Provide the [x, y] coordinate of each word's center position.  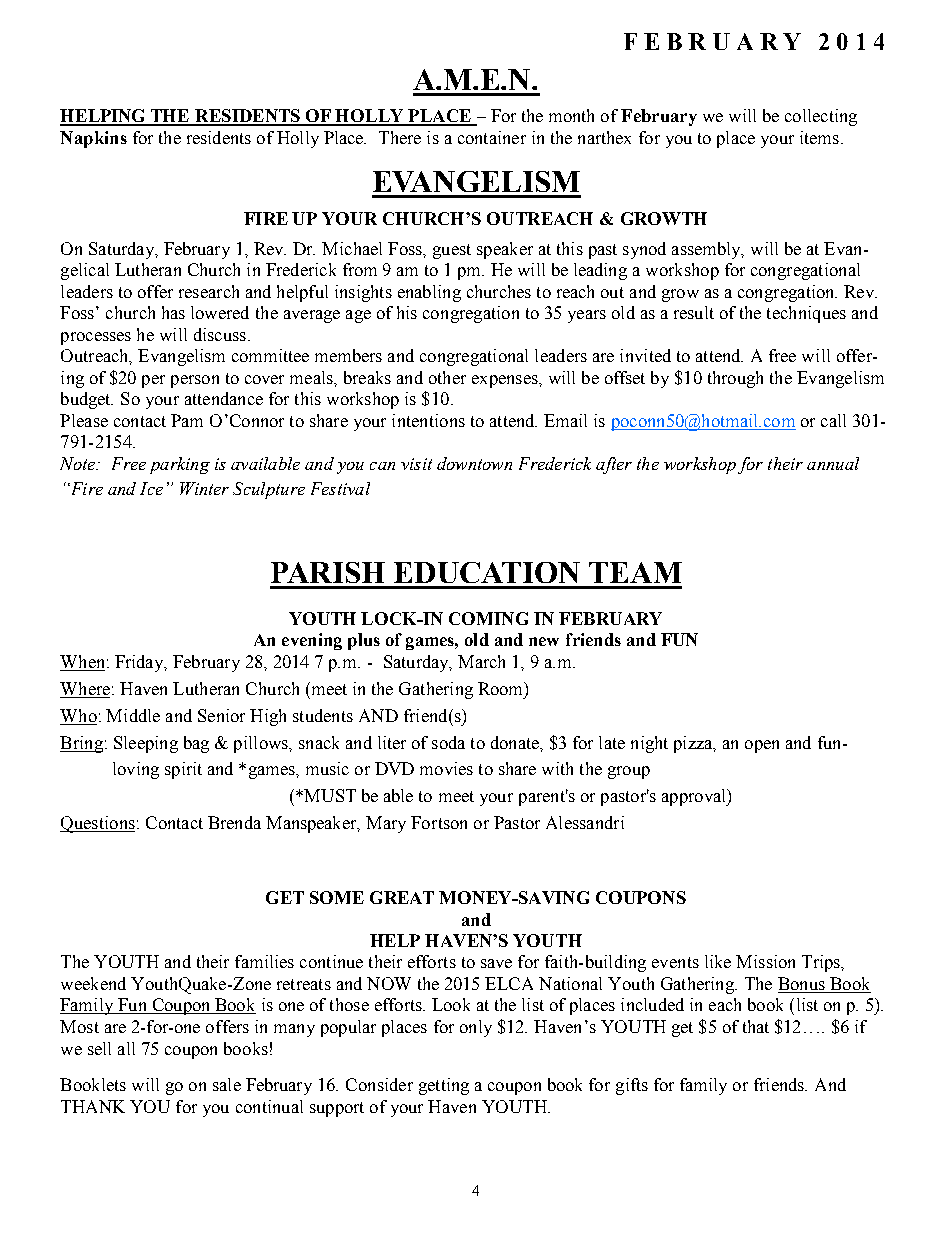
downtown [474, 463]
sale [227, 1084]
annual [833, 463]
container [492, 137]
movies [446, 768]
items [819, 137]
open [762, 746]
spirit [183, 770]
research [209, 291]
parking [180, 465]
